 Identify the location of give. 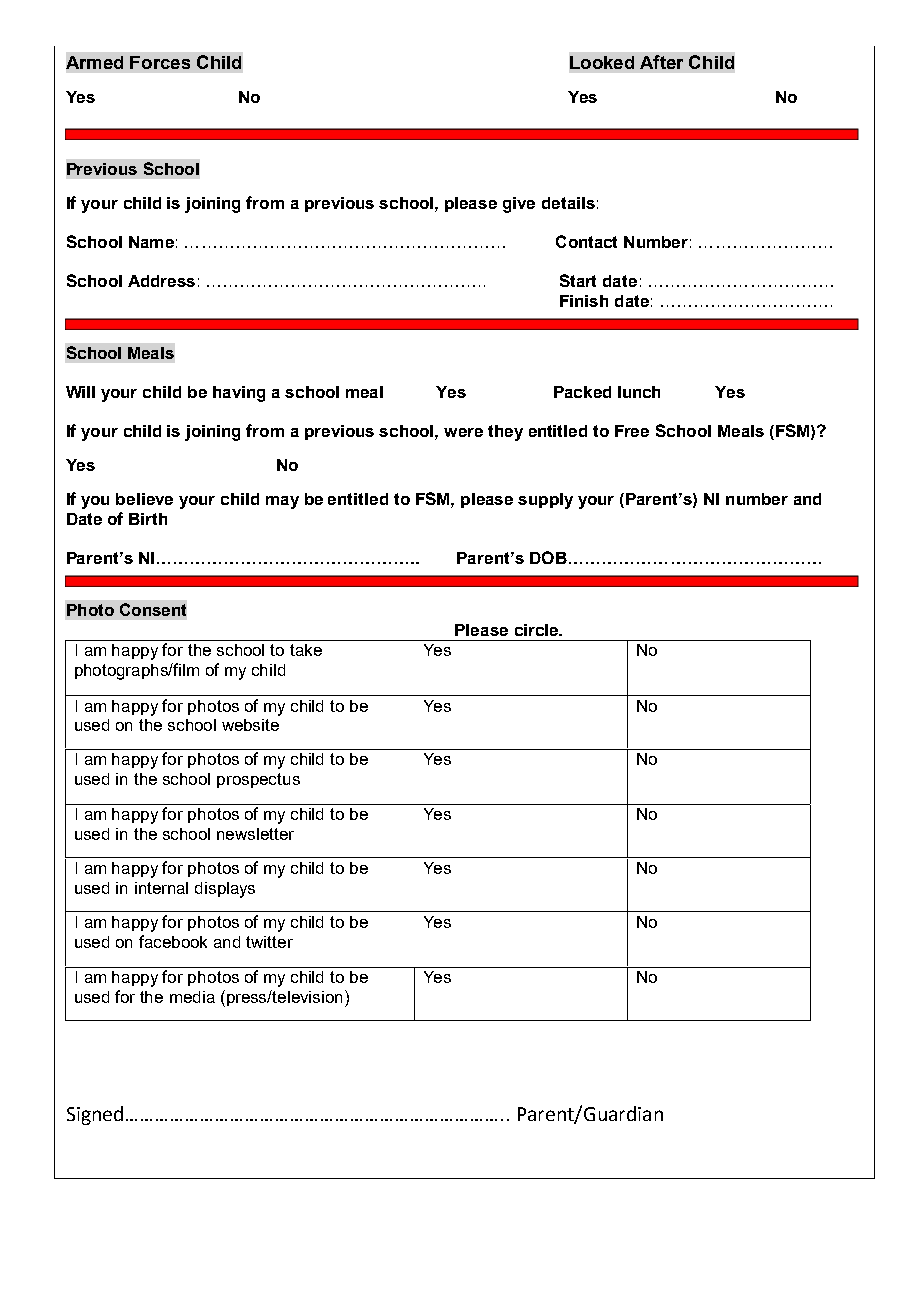
(519, 205).
